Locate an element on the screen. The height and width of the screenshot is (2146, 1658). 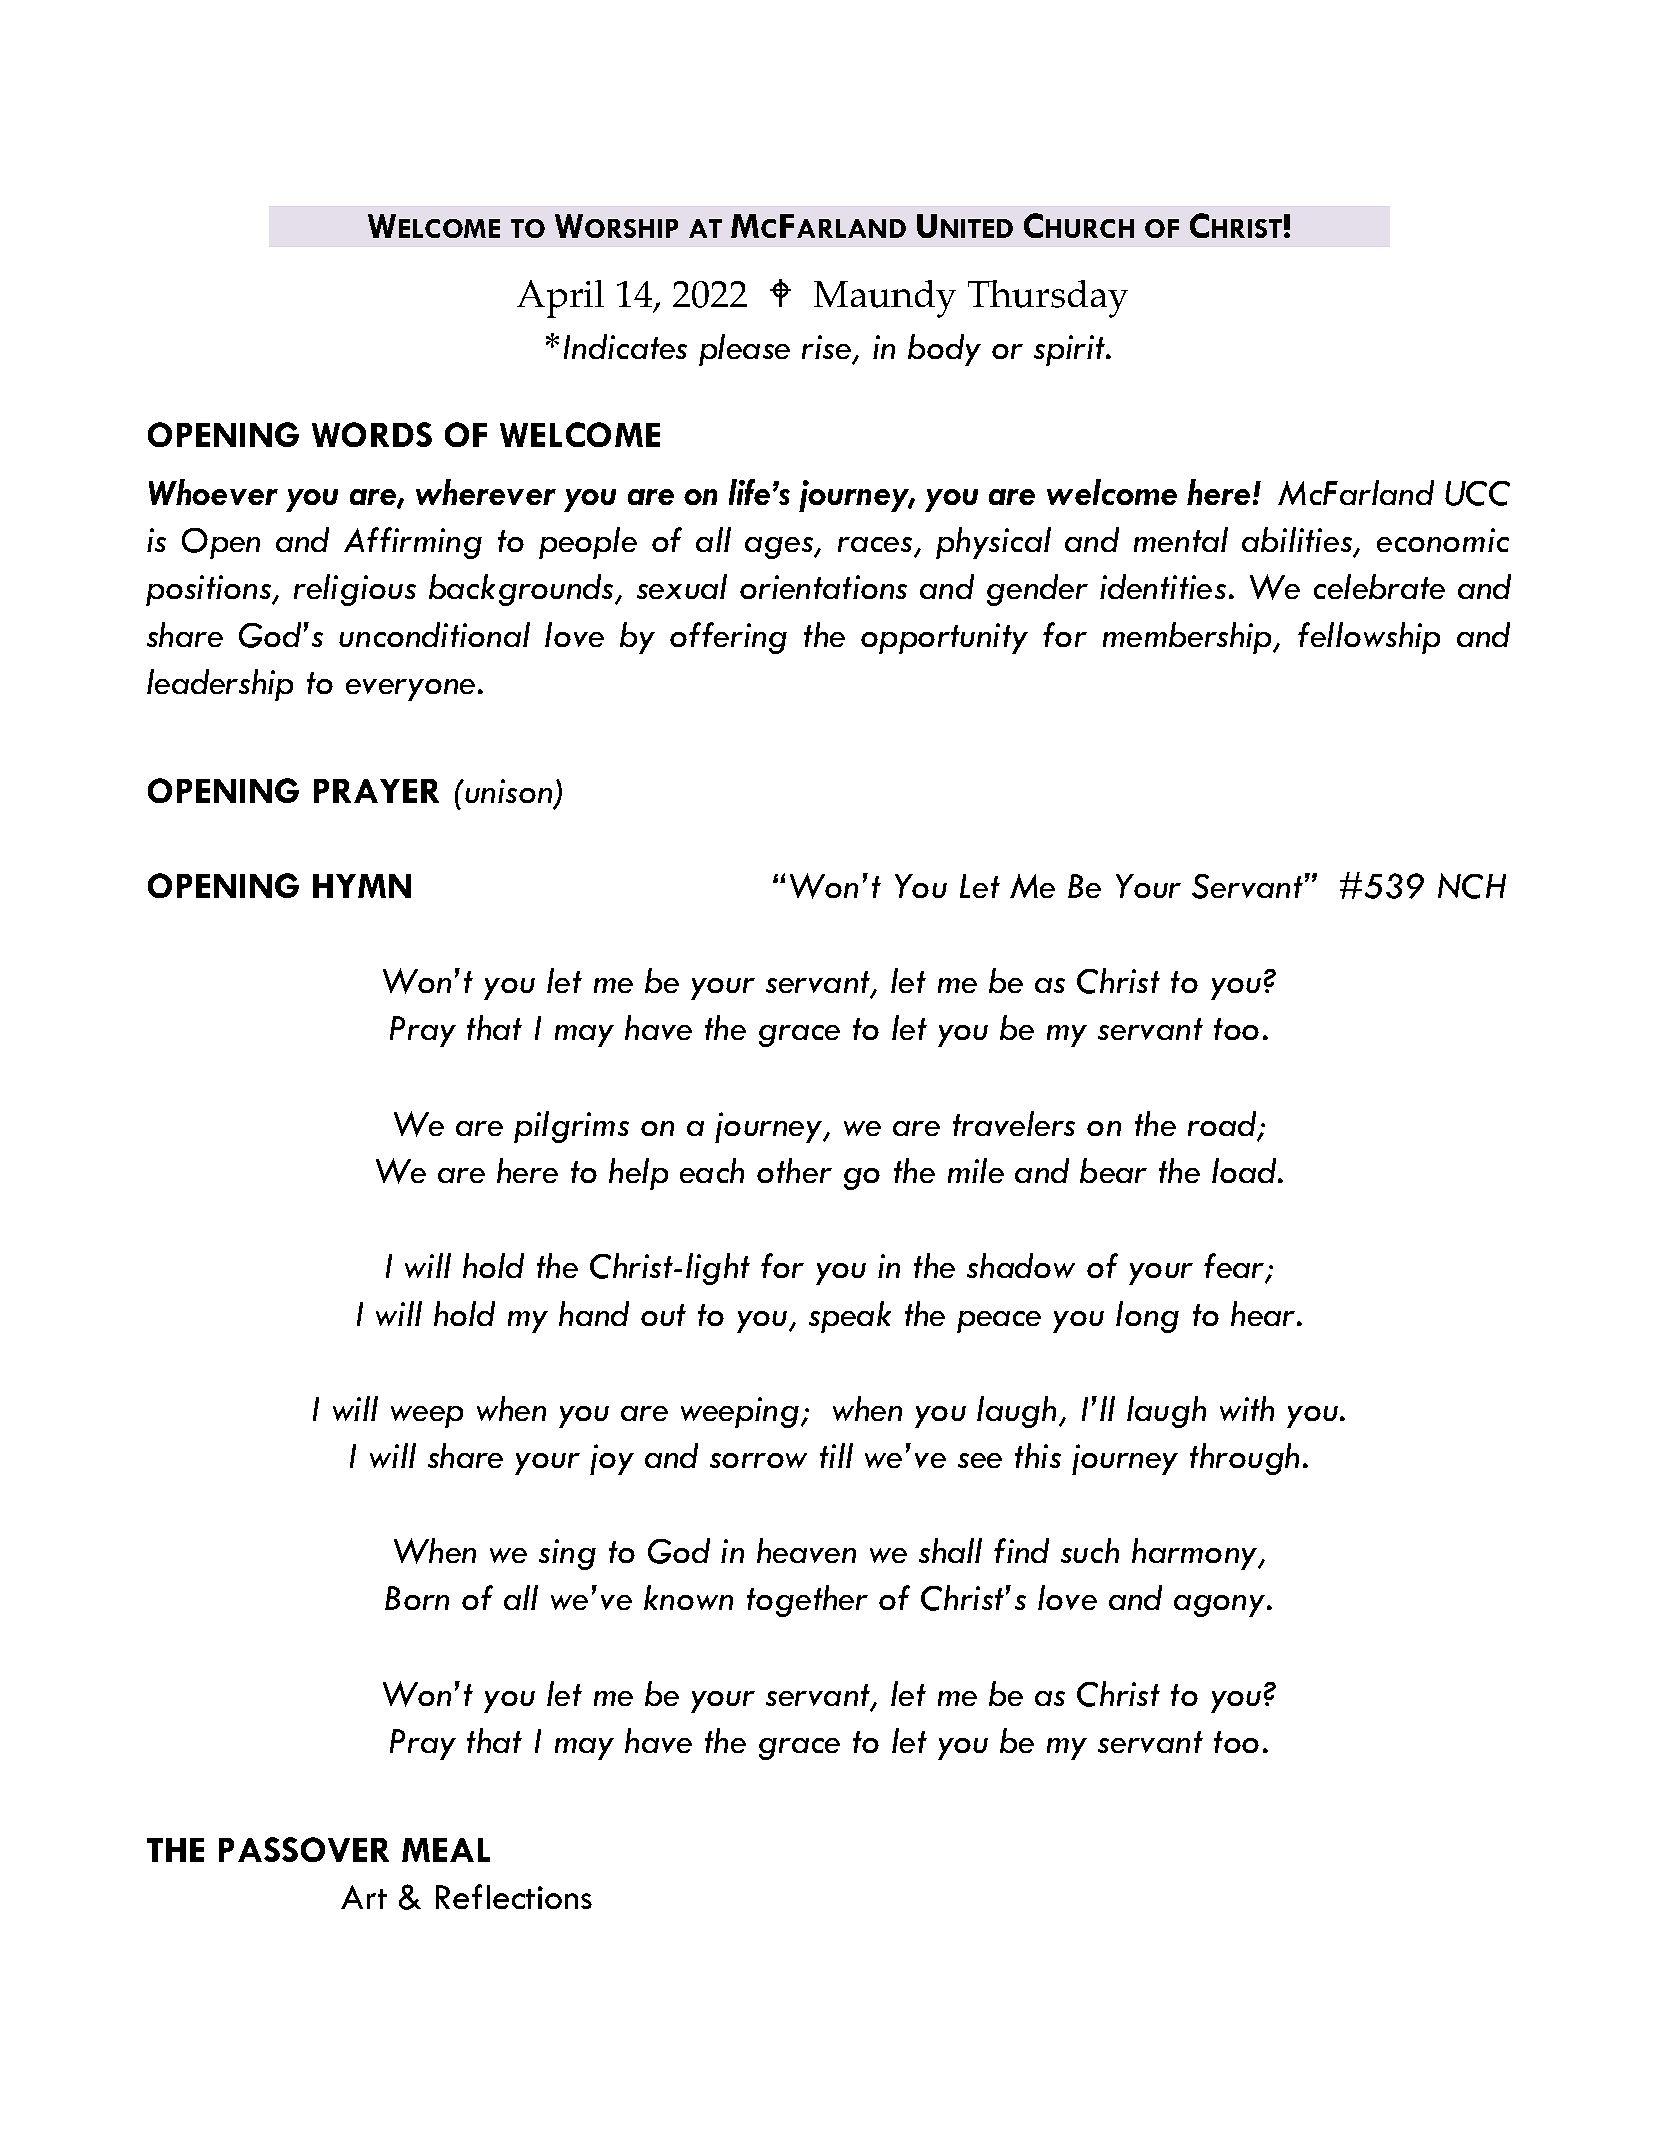
through is located at coordinates (1244, 1459).
